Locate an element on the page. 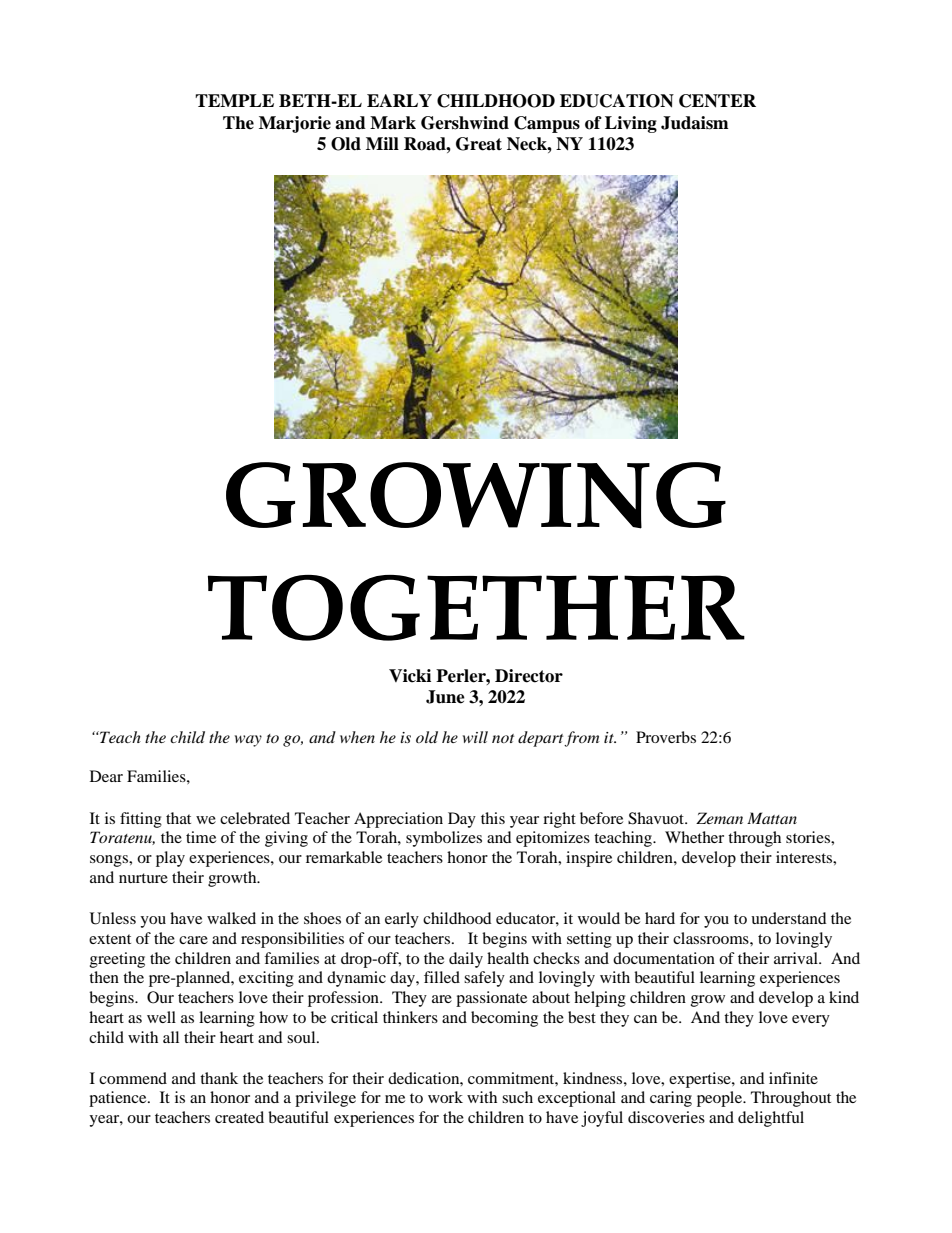  TEMPLE is located at coordinates (234, 100).
